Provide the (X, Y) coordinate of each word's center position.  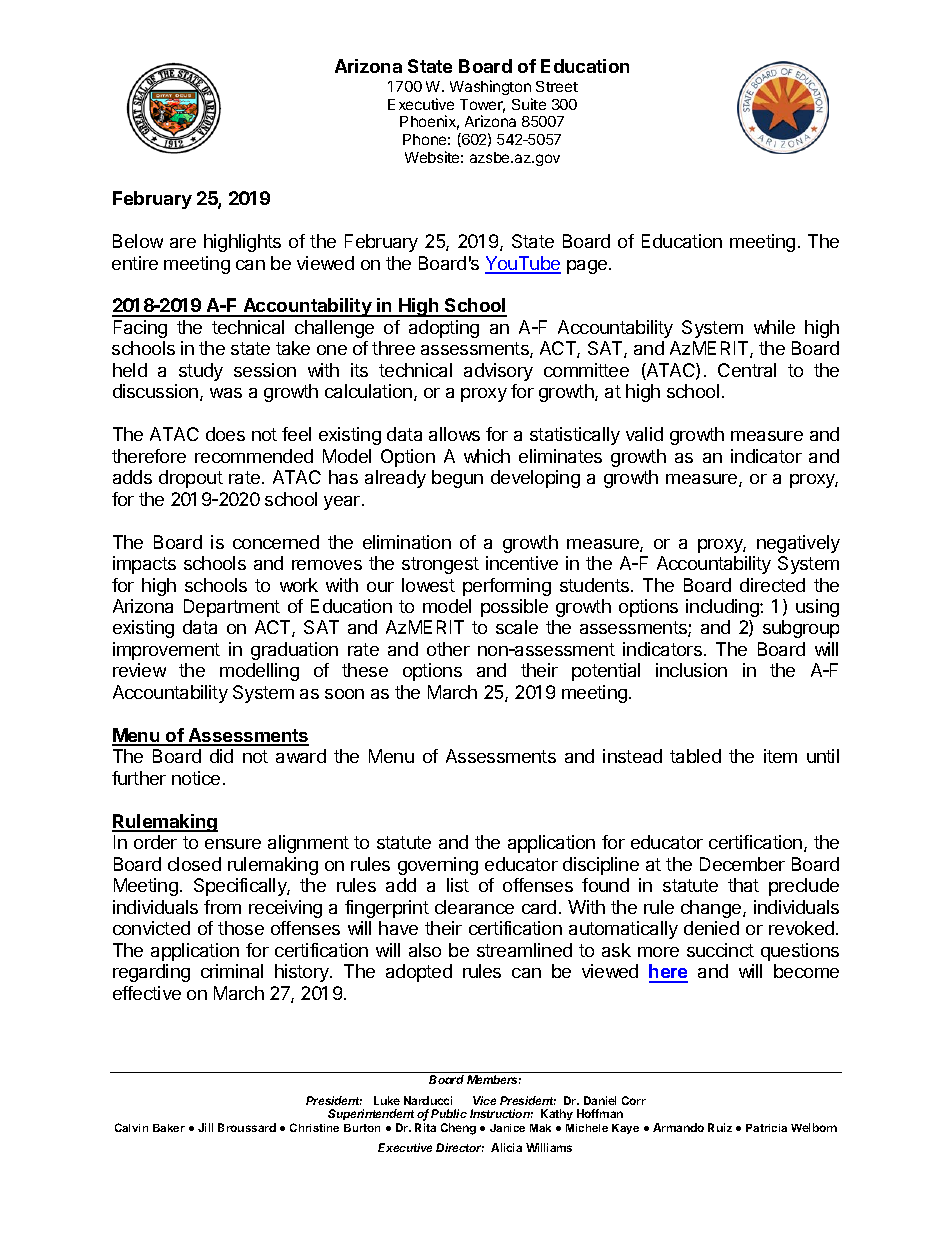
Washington (490, 87)
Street (557, 86)
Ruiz (720, 1127)
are (183, 243)
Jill (205, 1127)
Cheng (458, 1129)
